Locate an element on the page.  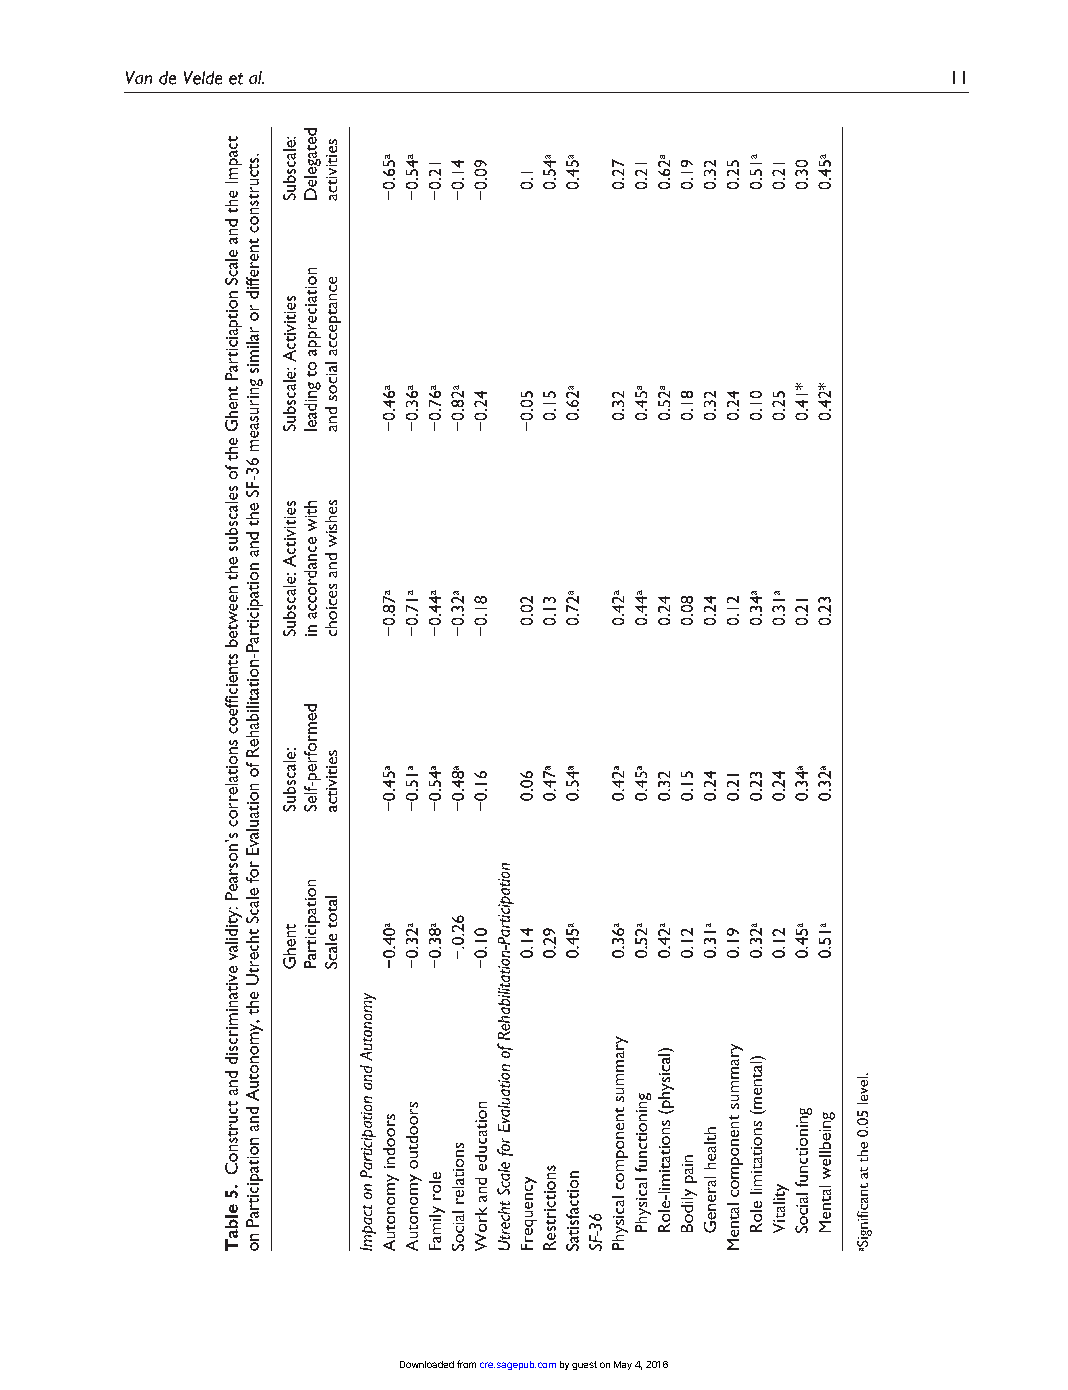
from is located at coordinates (466, 1364).
